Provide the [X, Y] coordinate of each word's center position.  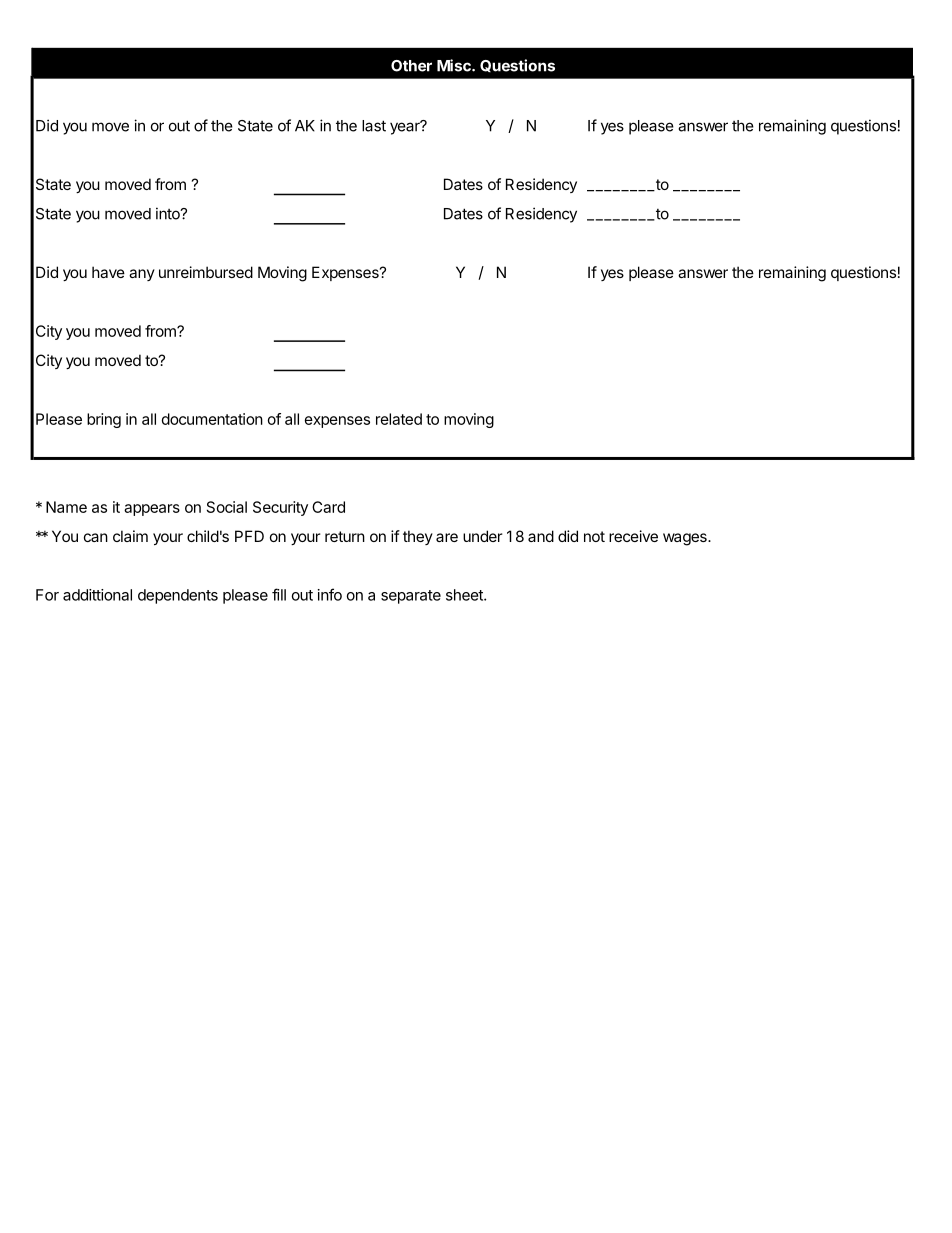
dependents [178, 596]
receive [633, 536]
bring [104, 420]
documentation [212, 419]
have [108, 272]
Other [411, 66]
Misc [455, 65]
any [142, 275]
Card [328, 507]
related [399, 419]
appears [152, 510]
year [406, 128]
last [374, 126]
